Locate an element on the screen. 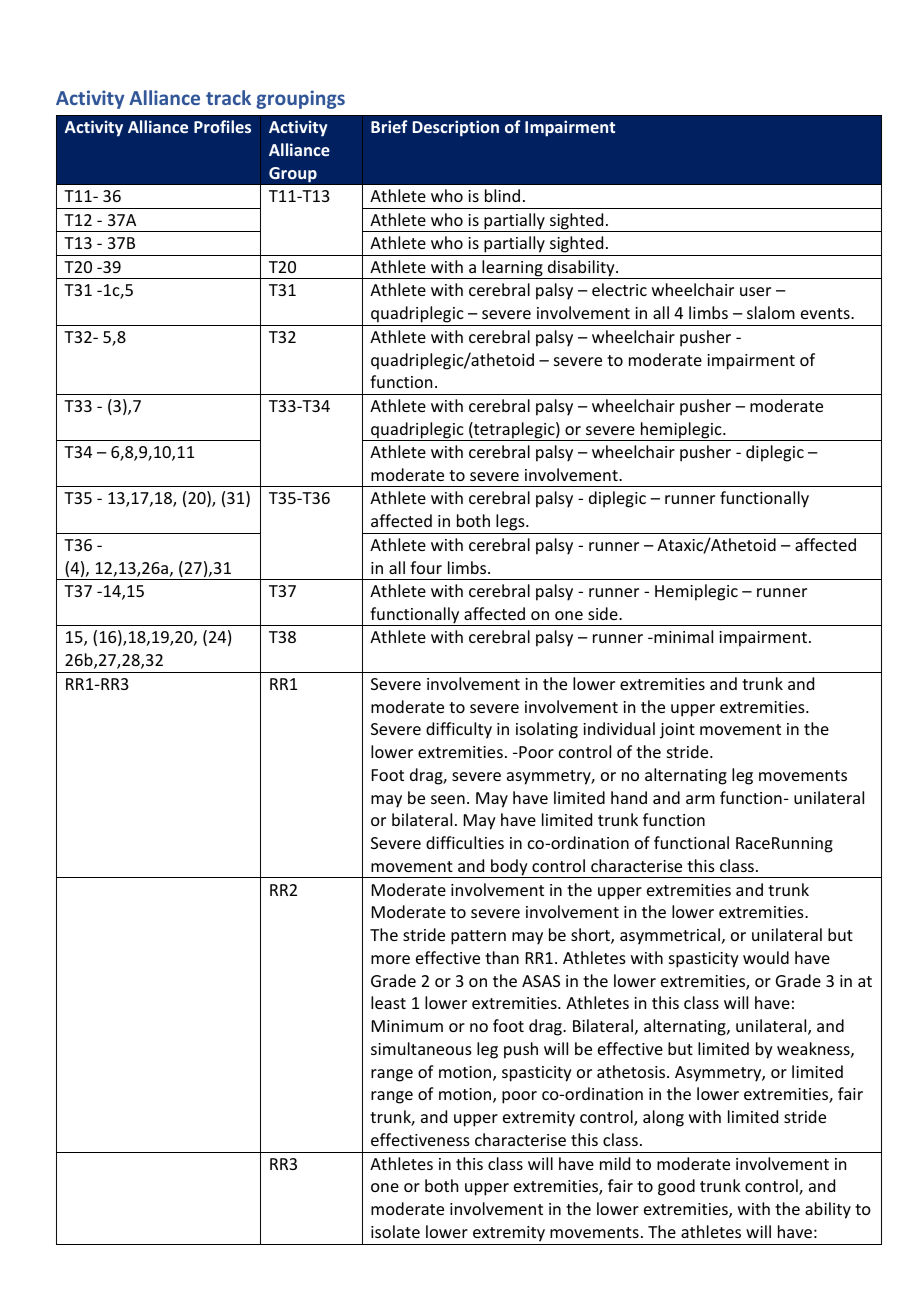 Image resolution: width=924 pixels, height=1309 pixels. Description is located at coordinates (456, 128).
